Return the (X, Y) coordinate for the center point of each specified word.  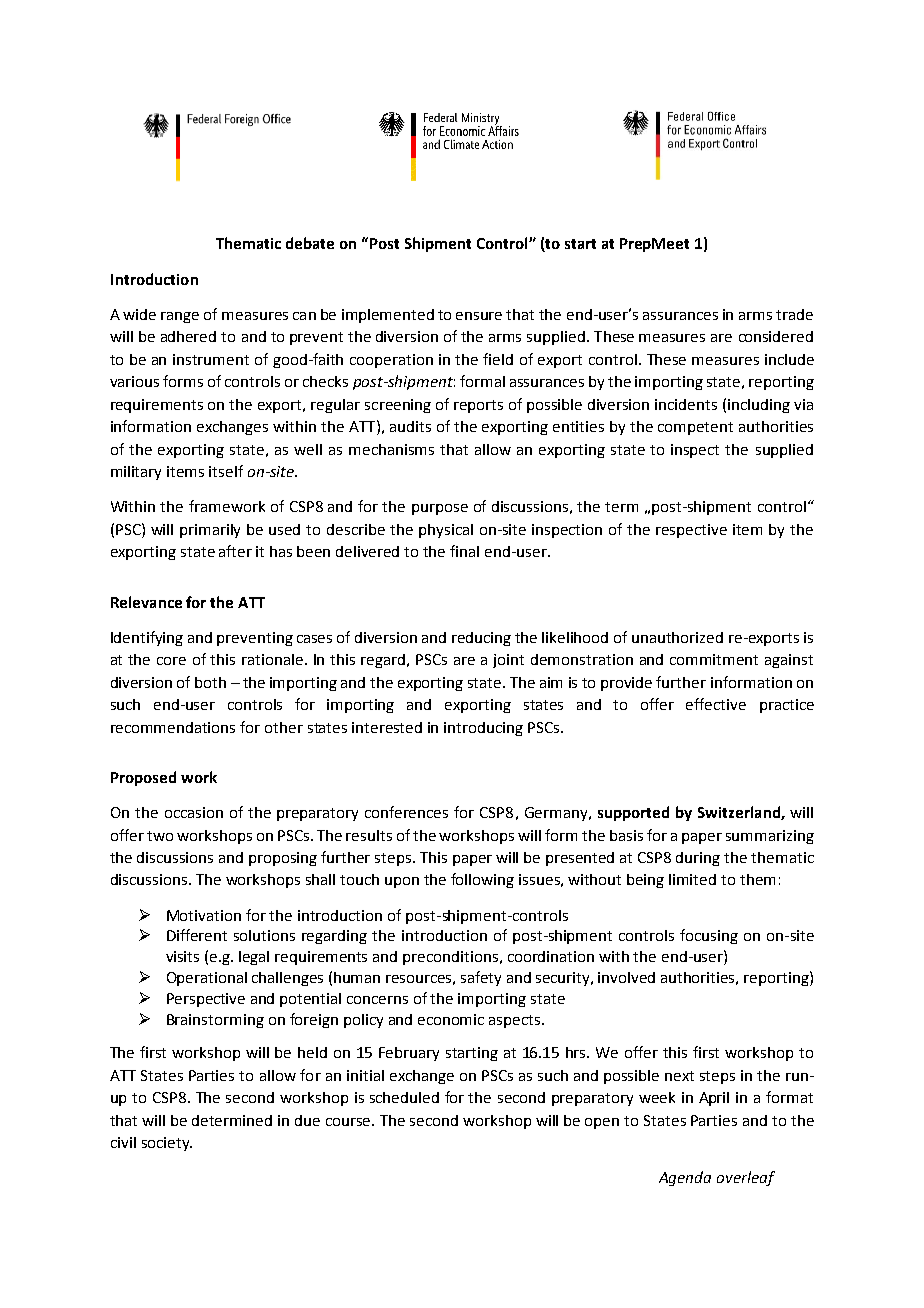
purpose (440, 509)
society (167, 1144)
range (180, 317)
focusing (709, 936)
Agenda (685, 1178)
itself (226, 471)
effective (716, 704)
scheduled (404, 1097)
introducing (483, 729)
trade (794, 314)
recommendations (173, 727)
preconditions (452, 958)
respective (691, 531)
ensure (479, 316)
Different (197, 935)
